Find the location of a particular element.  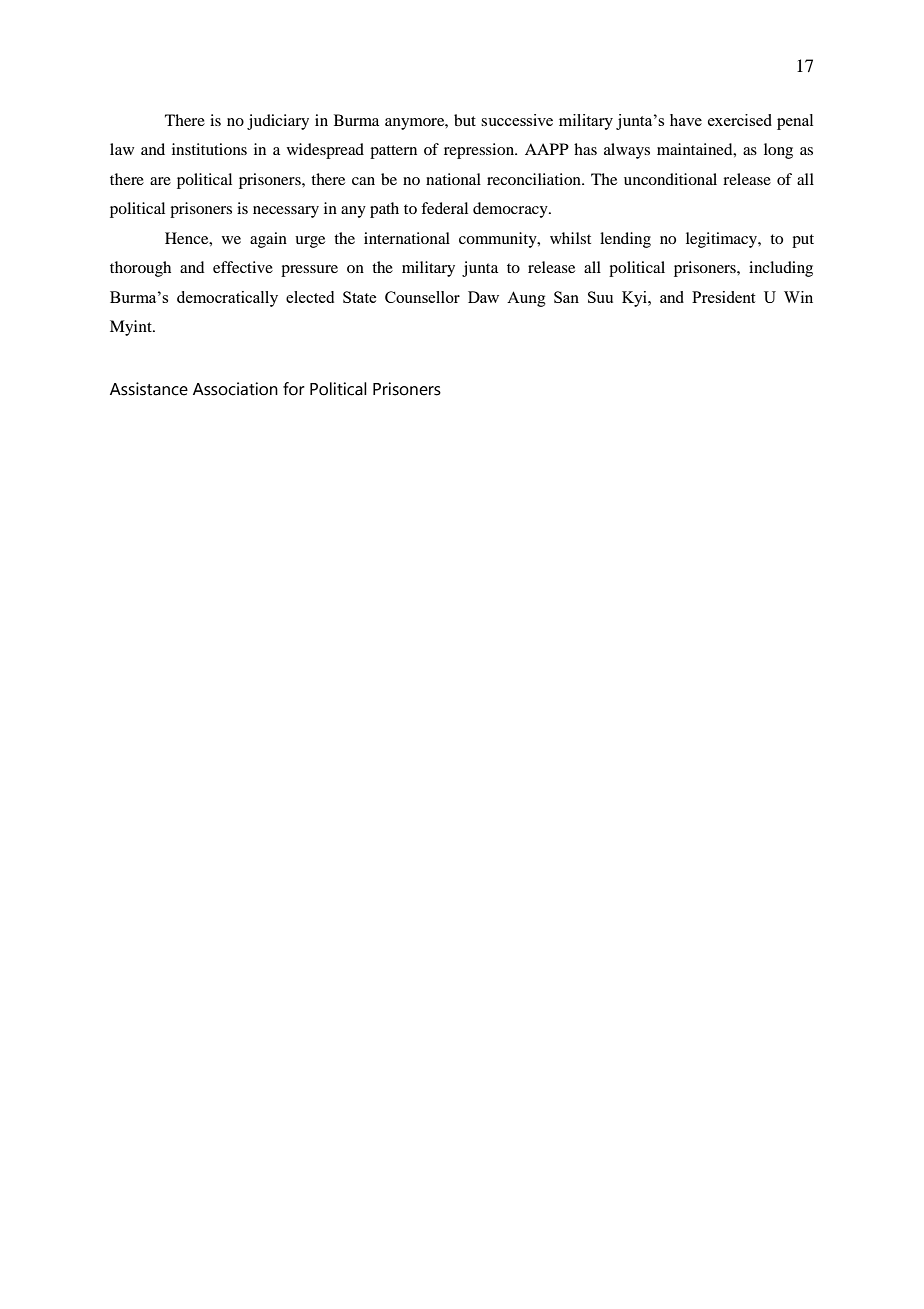

exercised is located at coordinates (740, 120).
